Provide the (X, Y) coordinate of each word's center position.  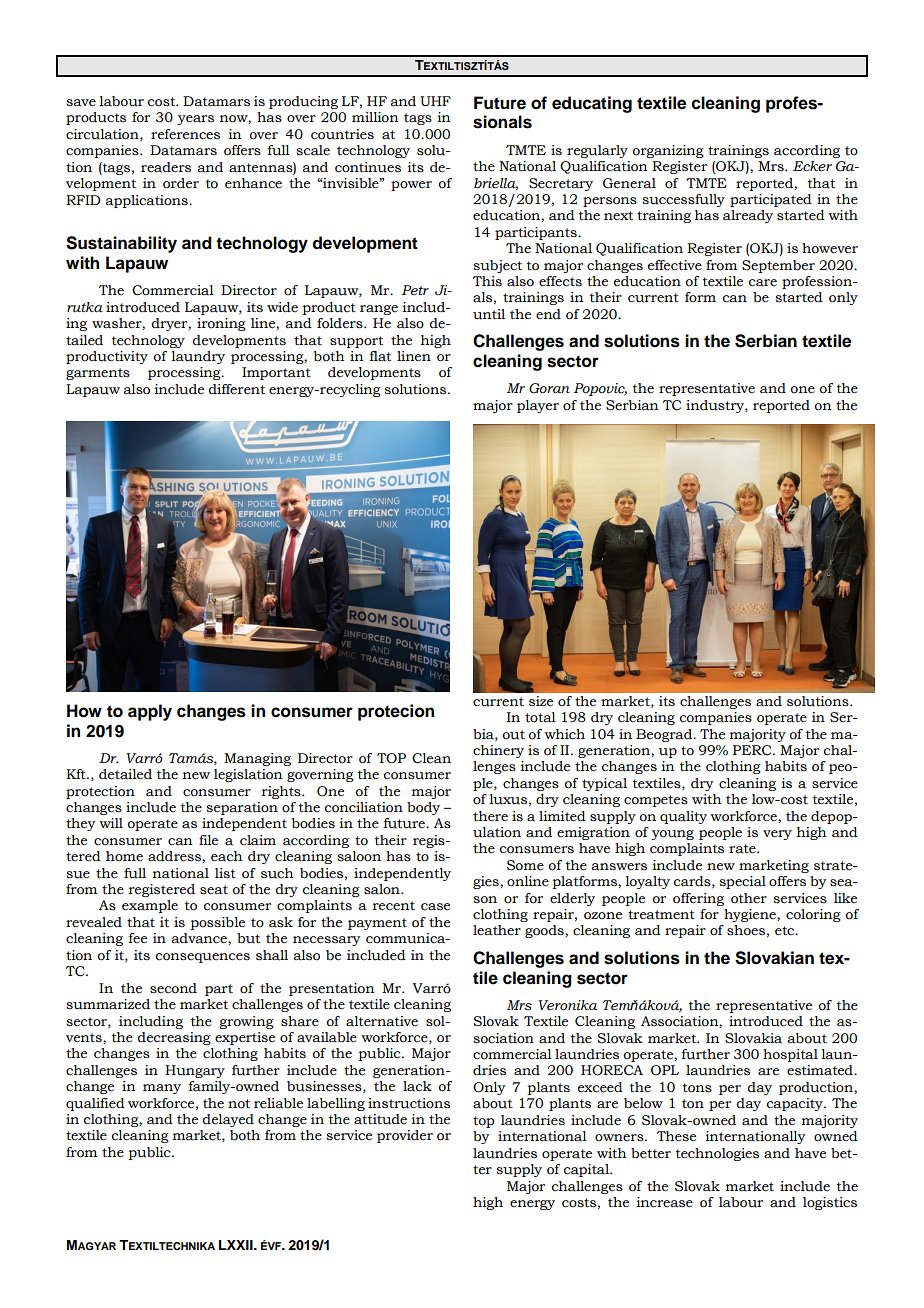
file (208, 840)
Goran (549, 388)
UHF (435, 101)
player (538, 406)
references (185, 134)
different (236, 389)
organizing (668, 151)
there (490, 816)
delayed (228, 1120)
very (777, 835)
